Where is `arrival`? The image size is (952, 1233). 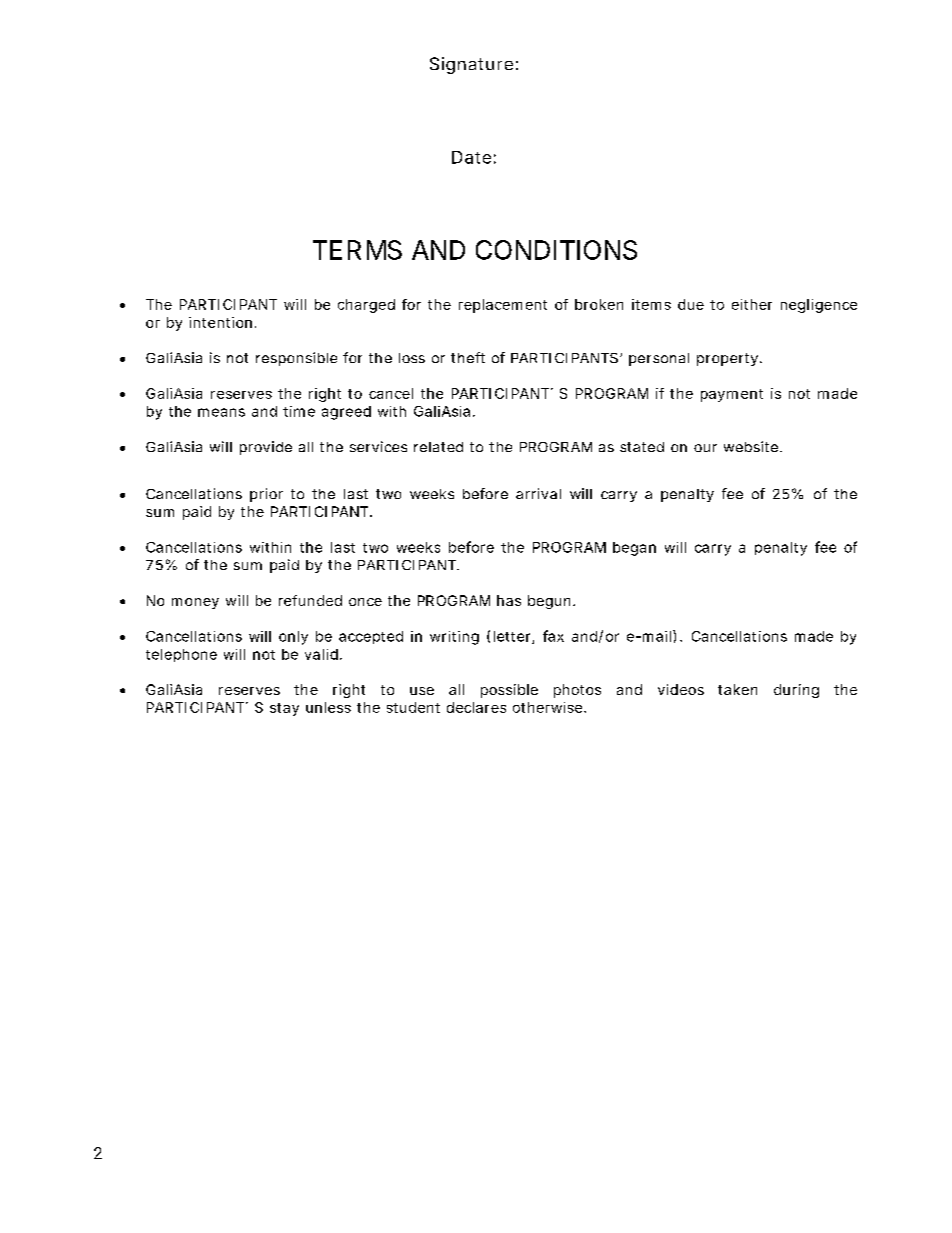
arrival is located at coordinates (538, 493).
